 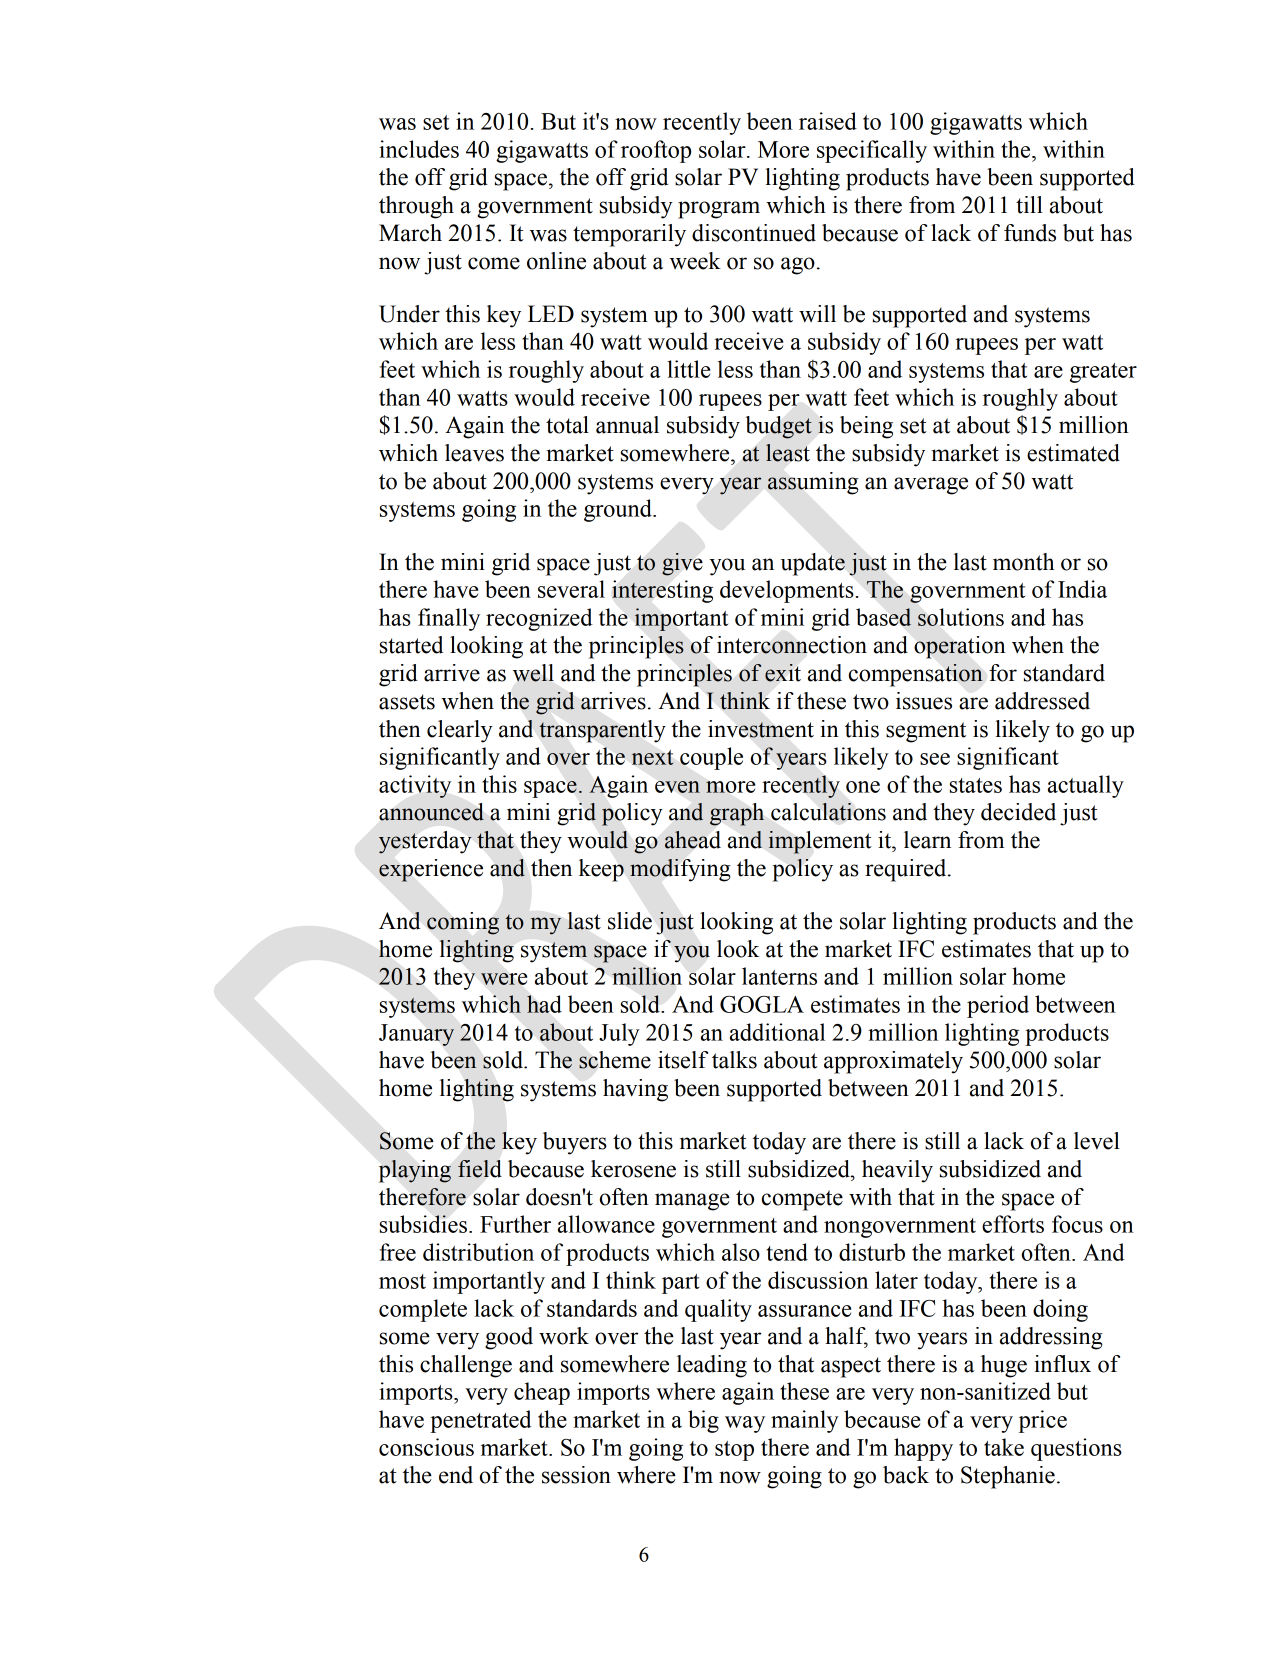 What do you see at coordinates (745, 1424) in the document?
I see `way` at bounding box center [745, 1424].
